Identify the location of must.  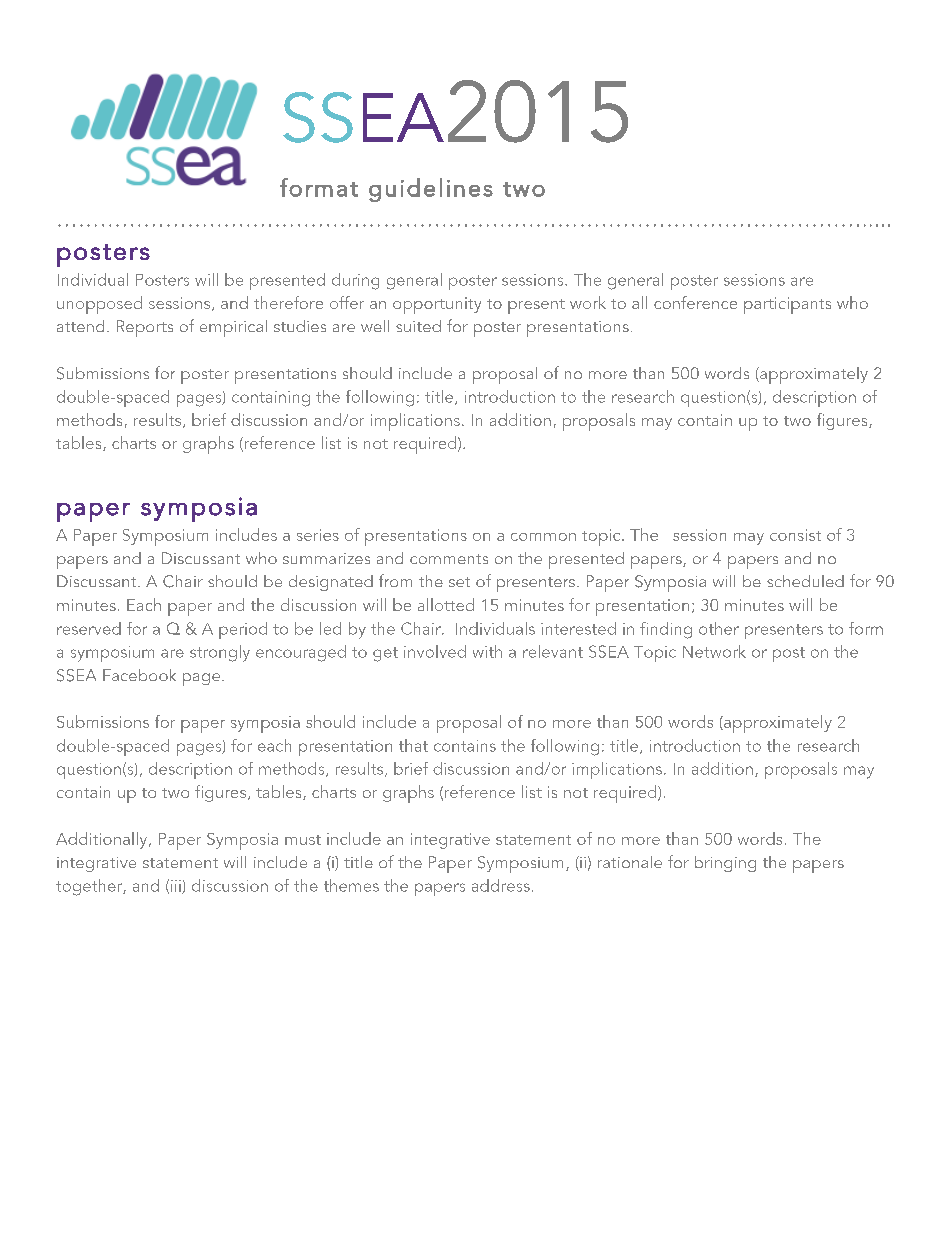
(303, 840).
